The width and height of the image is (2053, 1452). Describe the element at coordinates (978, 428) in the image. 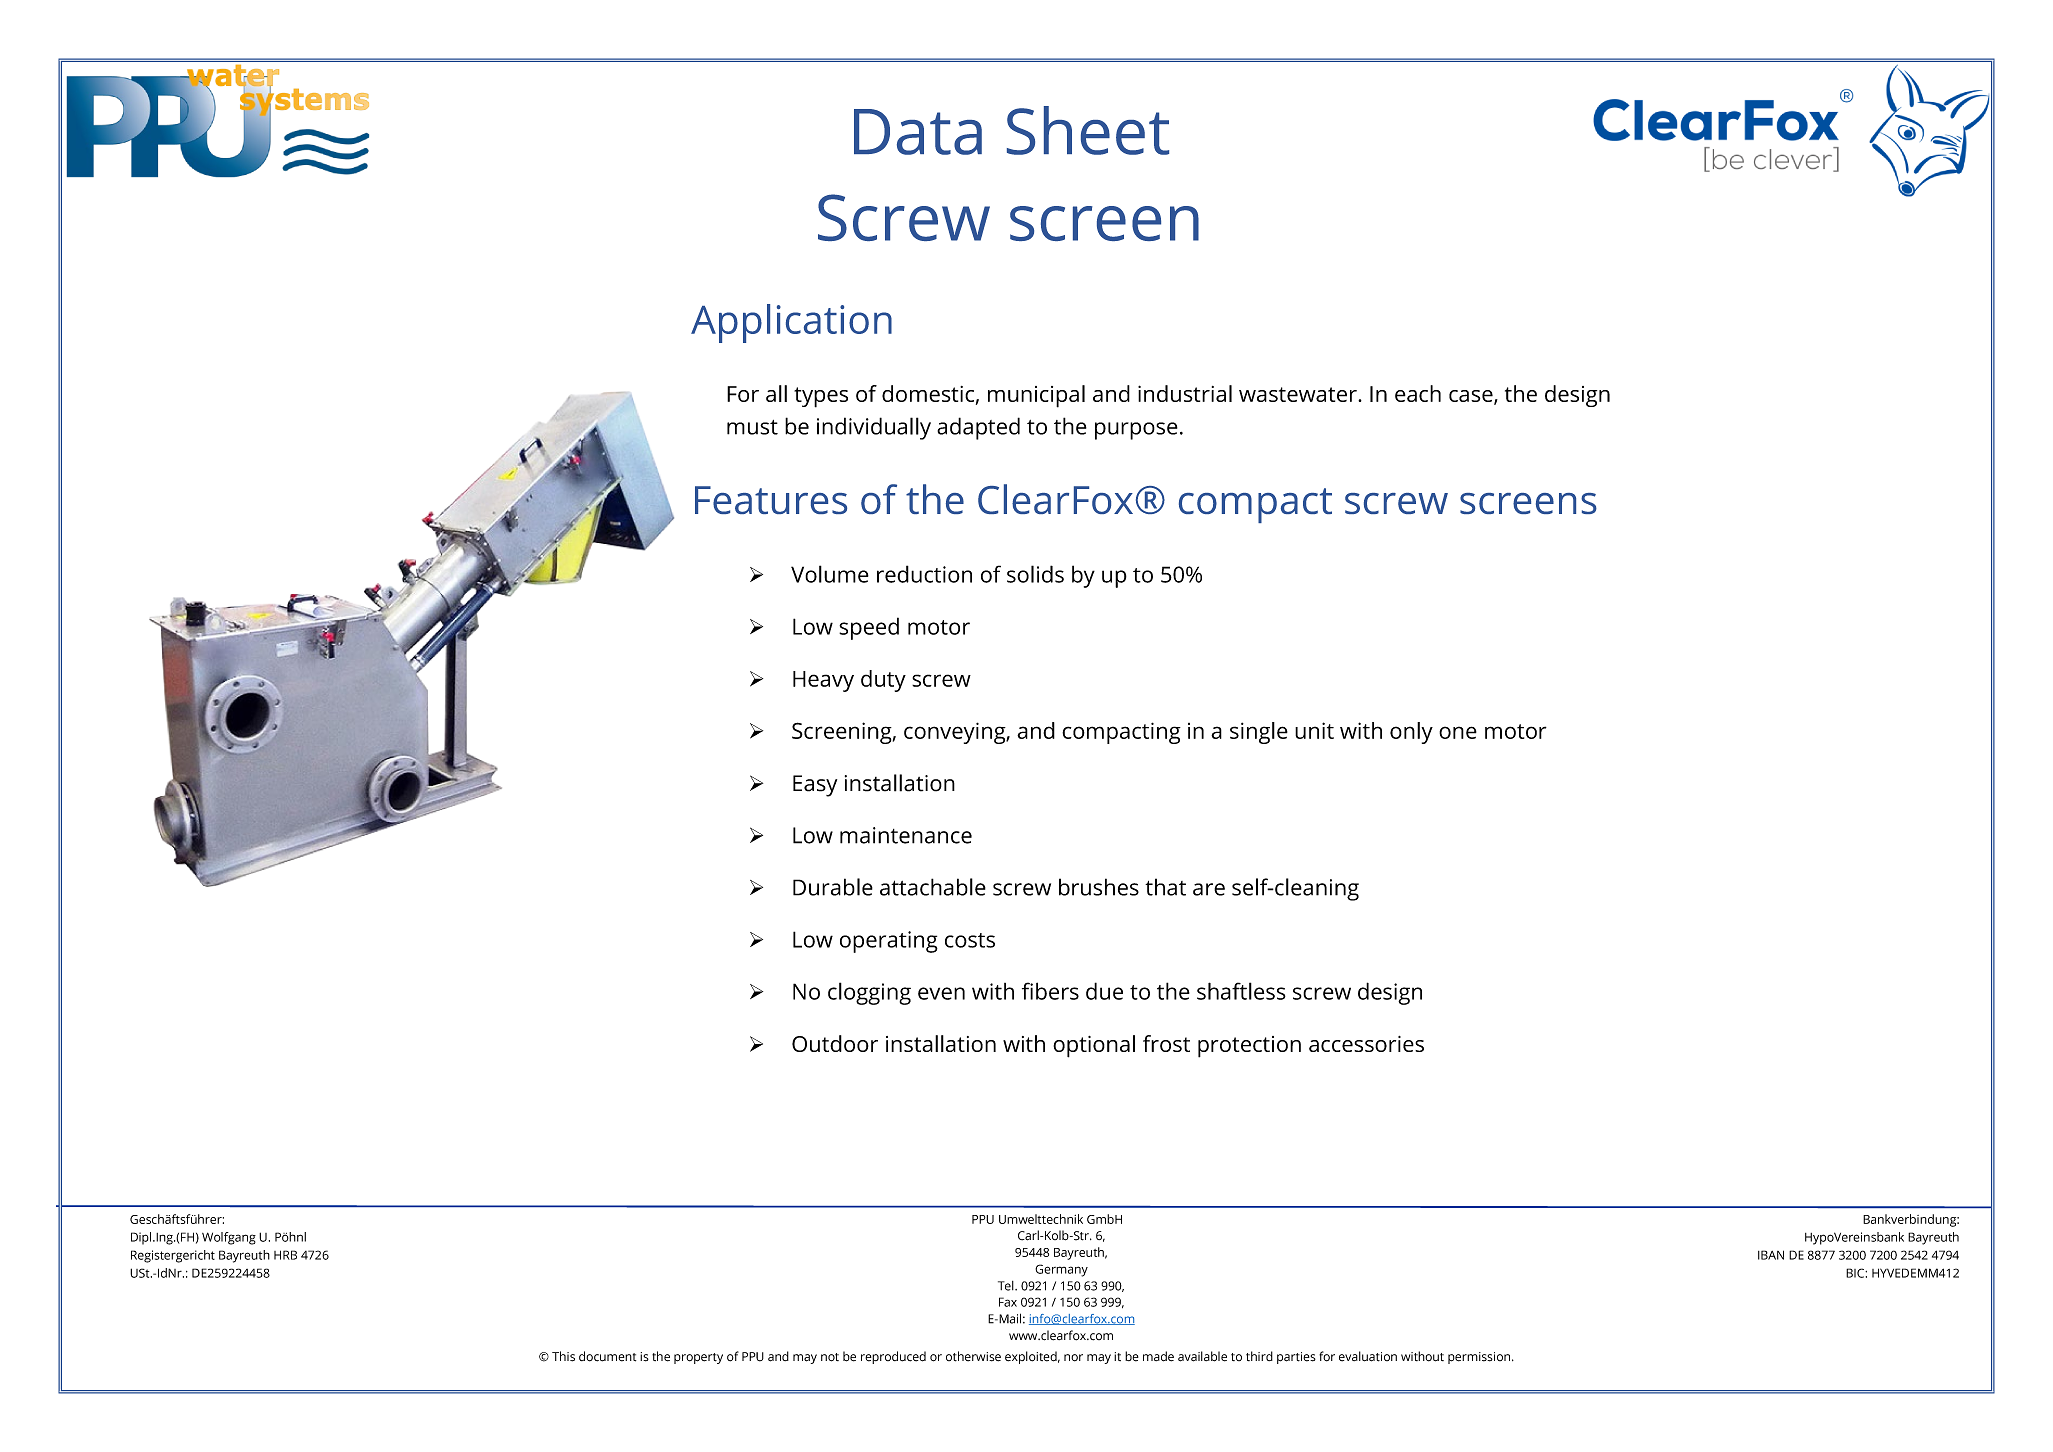

I see `adapted` at that location.
